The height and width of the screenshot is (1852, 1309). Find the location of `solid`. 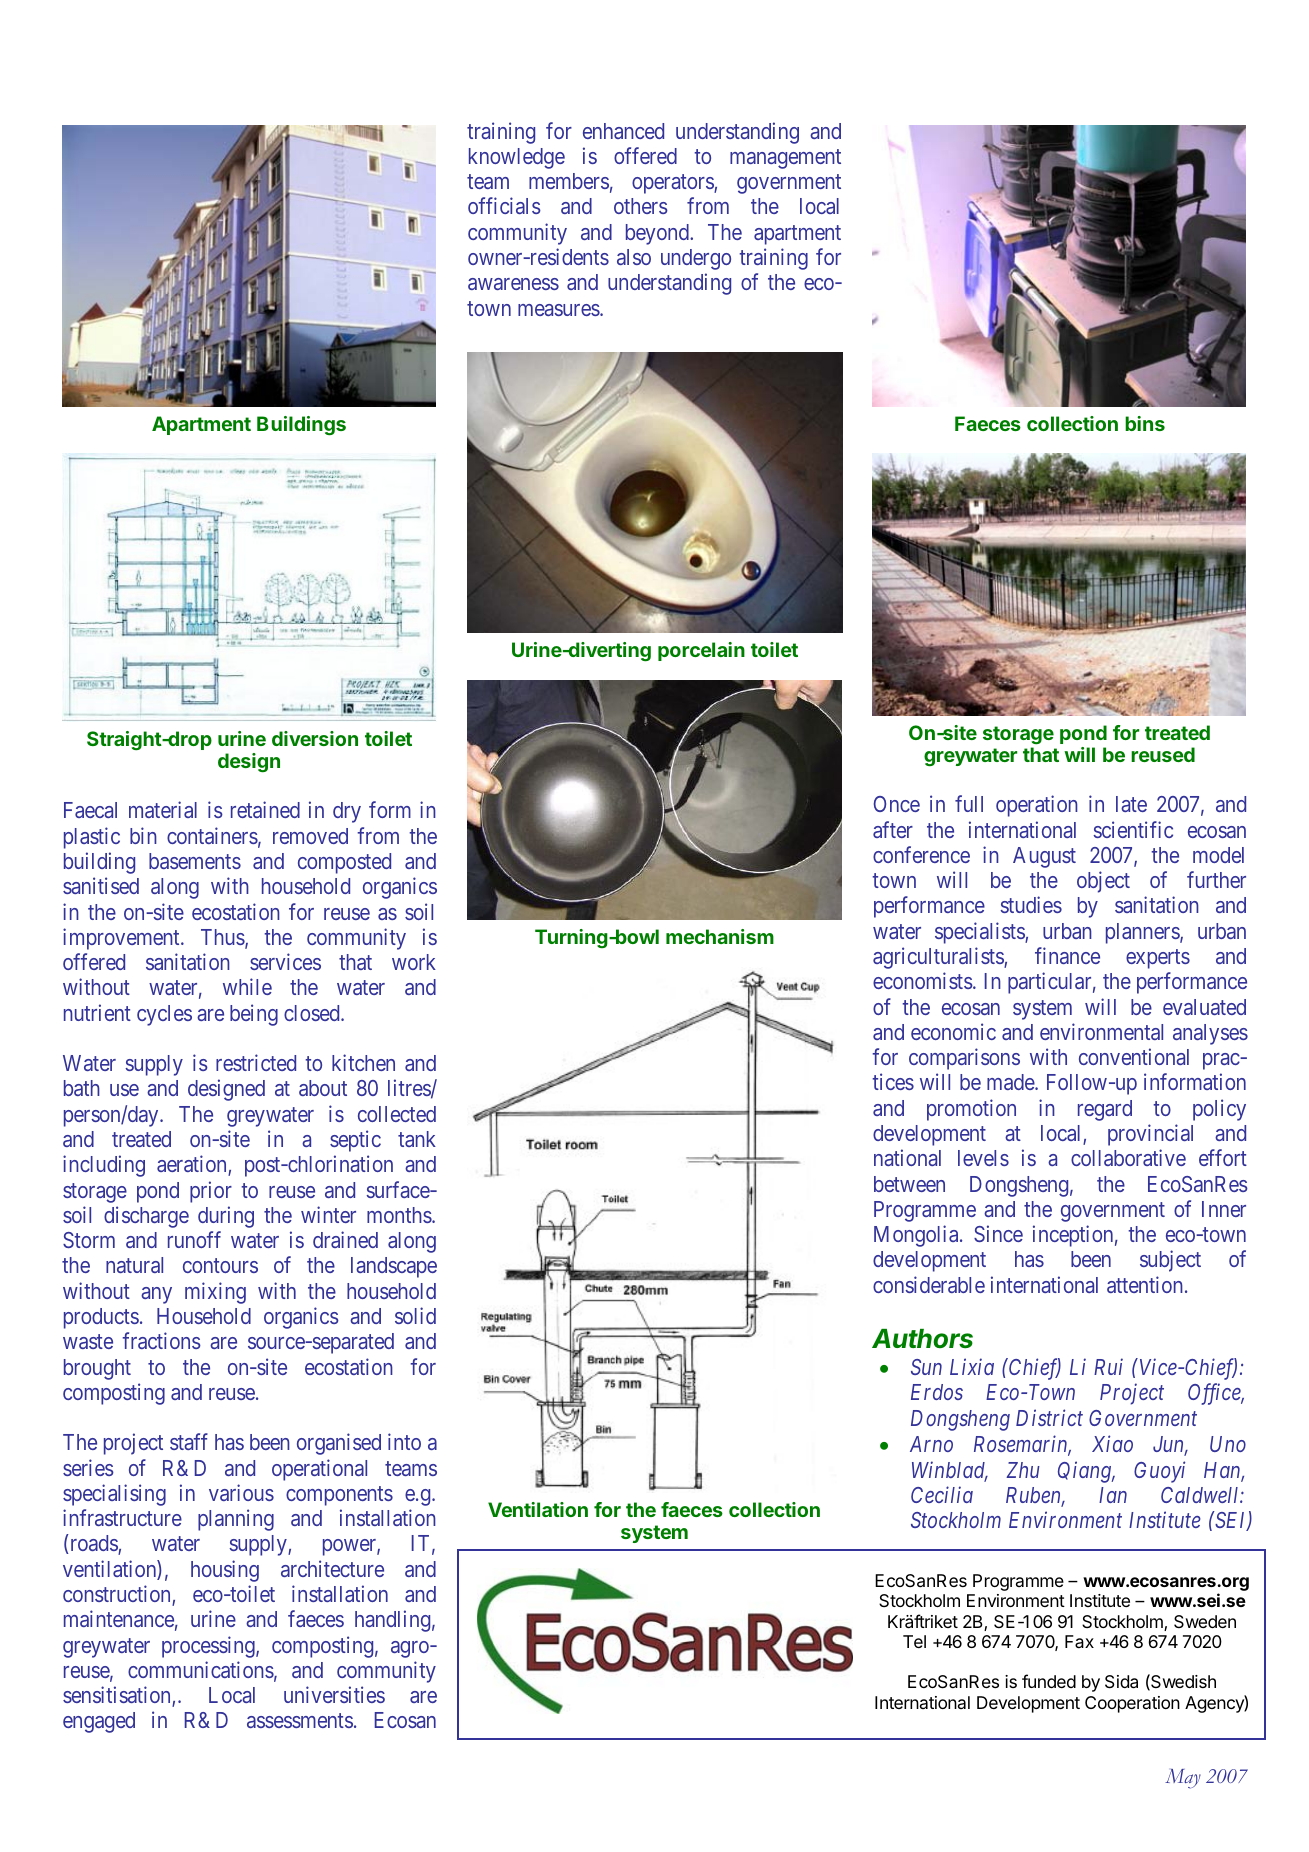

solid is located at coordinates (415, 1315).
